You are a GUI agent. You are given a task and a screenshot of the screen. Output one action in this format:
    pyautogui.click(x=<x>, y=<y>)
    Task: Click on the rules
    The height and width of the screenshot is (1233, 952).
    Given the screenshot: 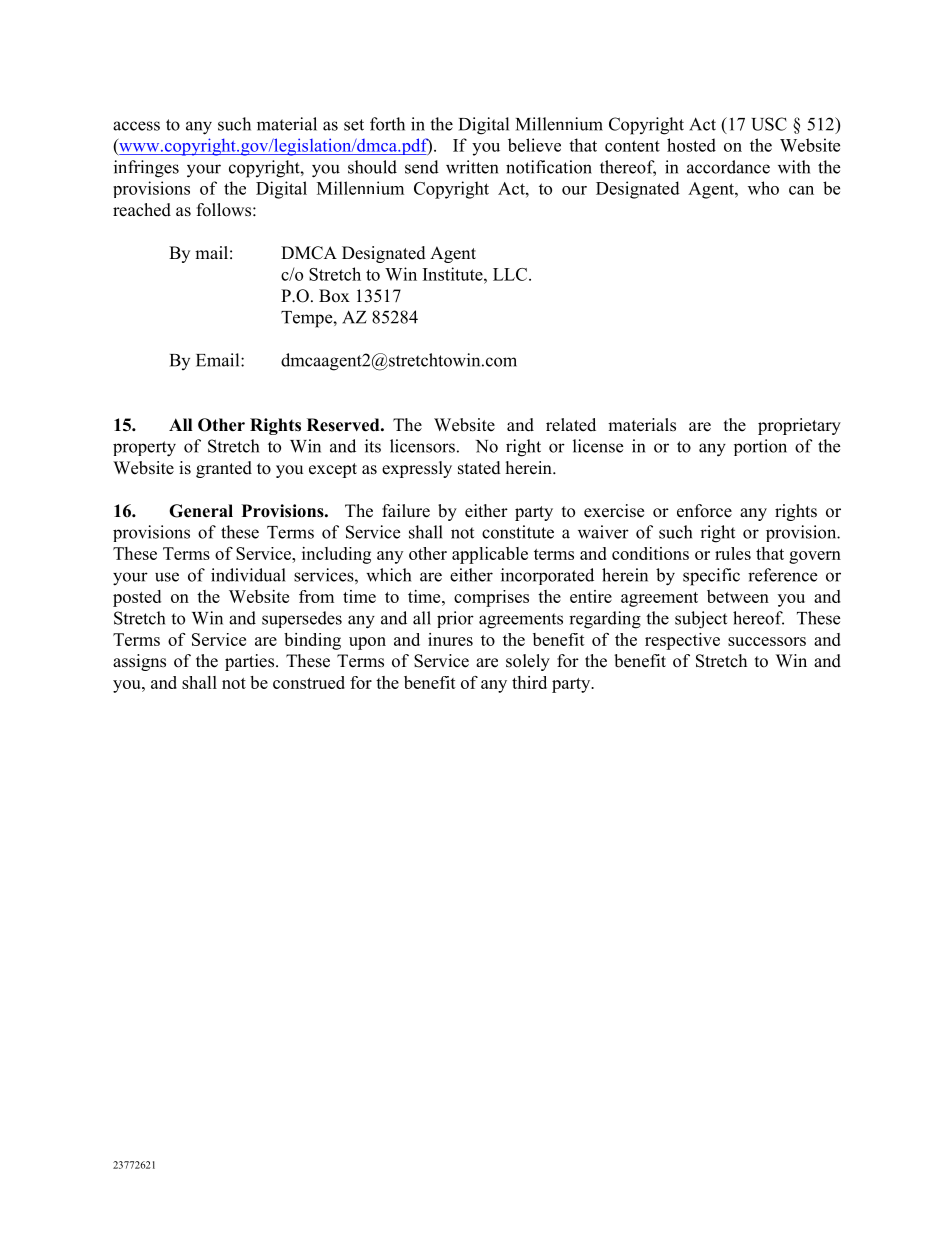 What is the action you would take?
    pyautogui.click(x=733, y=553)
